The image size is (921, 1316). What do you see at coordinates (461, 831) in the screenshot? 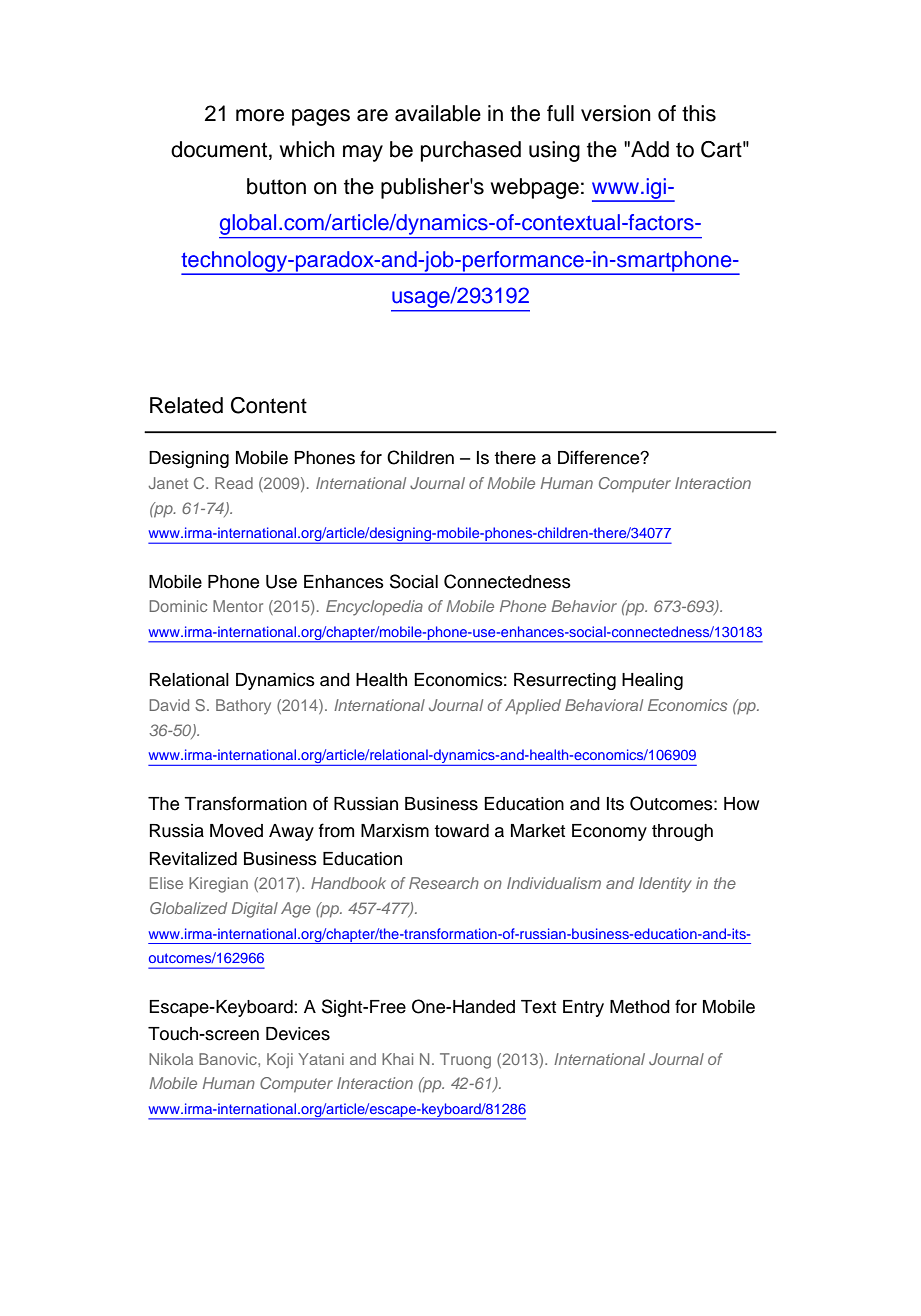
I see `toward` at bounding box center [461, 831].
